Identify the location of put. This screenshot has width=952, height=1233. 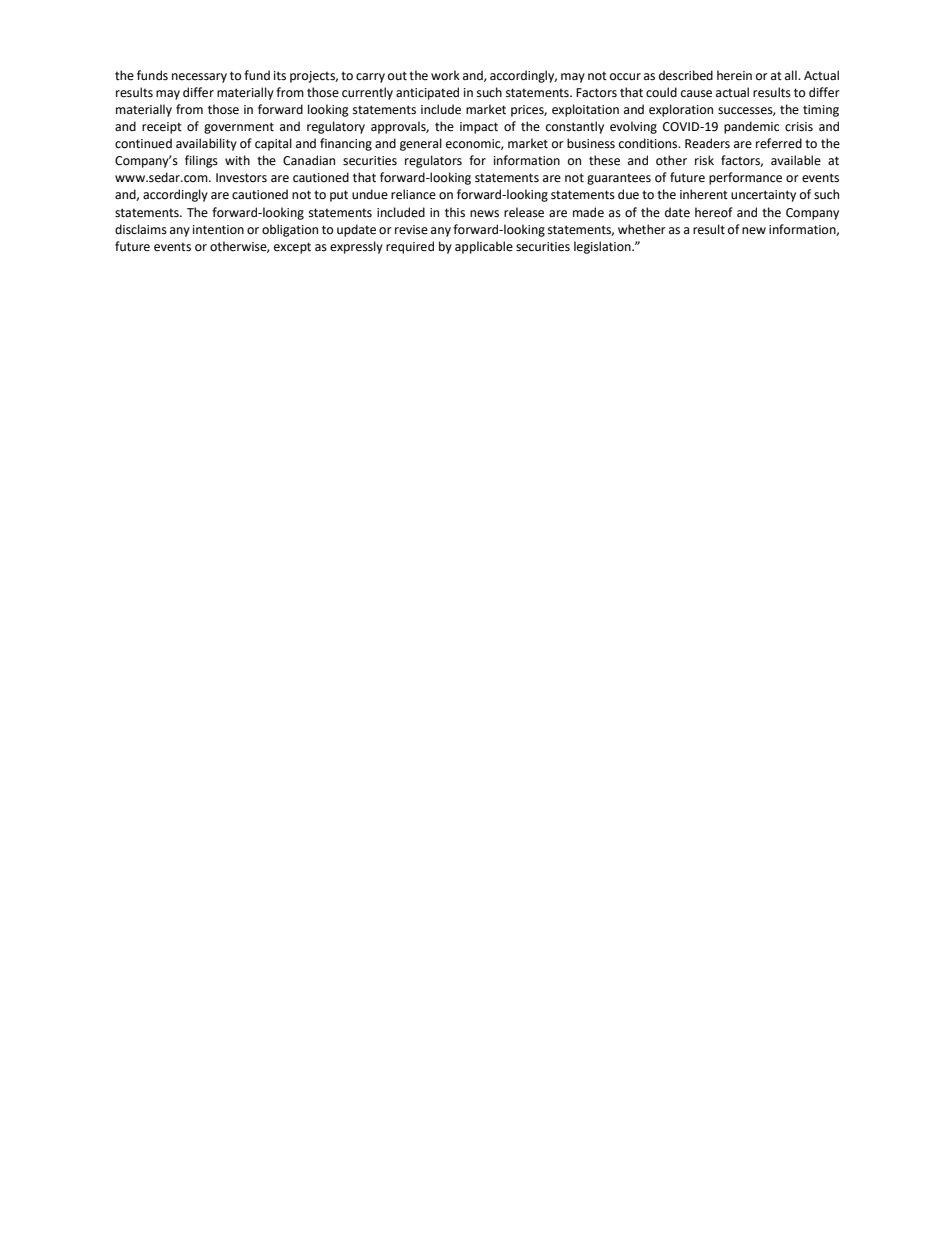
(339, 196).
